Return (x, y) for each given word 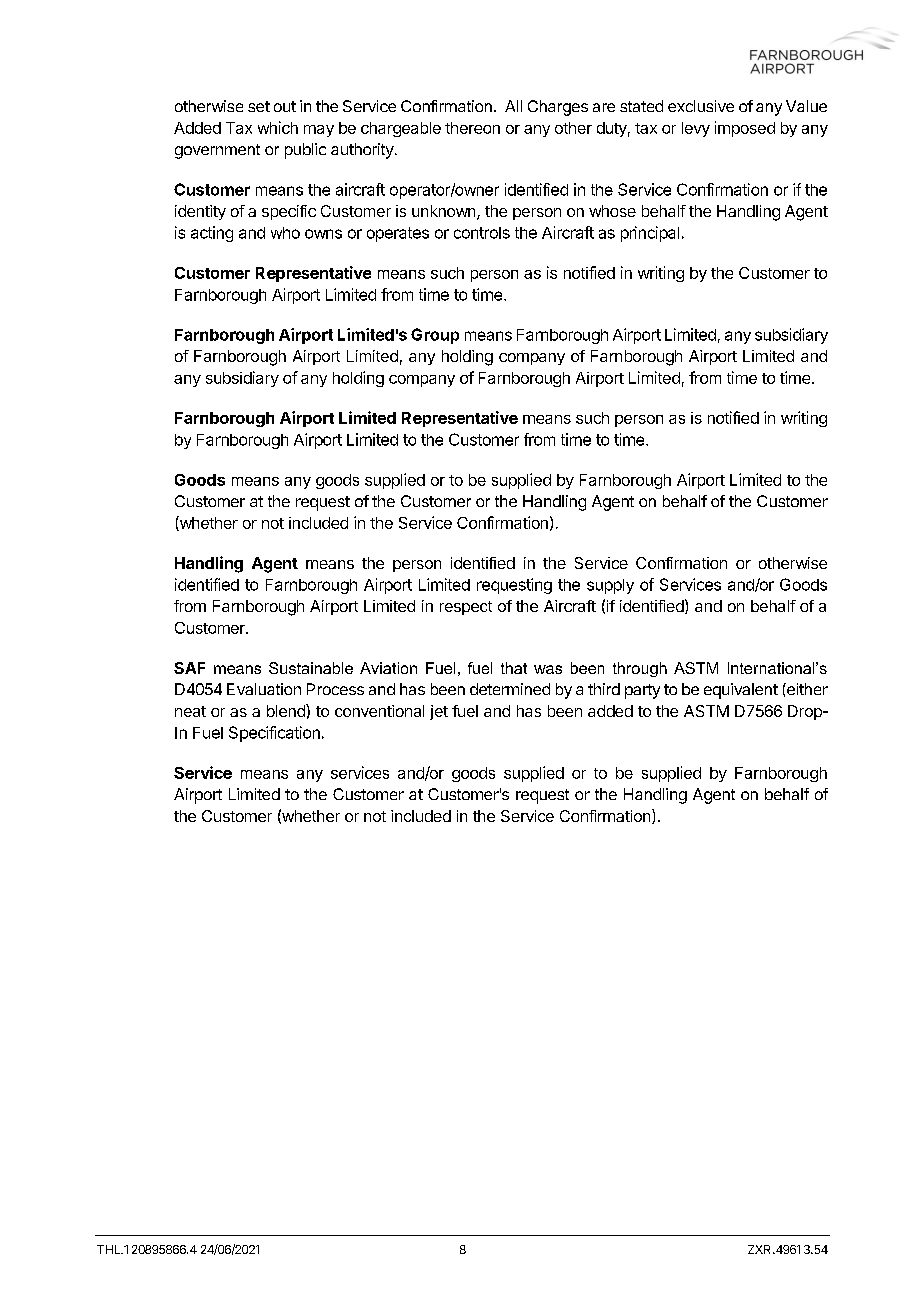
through (640, 669)
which (278, 127)
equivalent (741, 691)
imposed (745, 129)
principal (650, 234)
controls (482, 233)
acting (212, 234)
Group (435, 336)
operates (398, 234)
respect (466, 608)
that (514, 668)
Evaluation (264, 689)
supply (610, 586)
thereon (472, 128)
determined (510, 689)
